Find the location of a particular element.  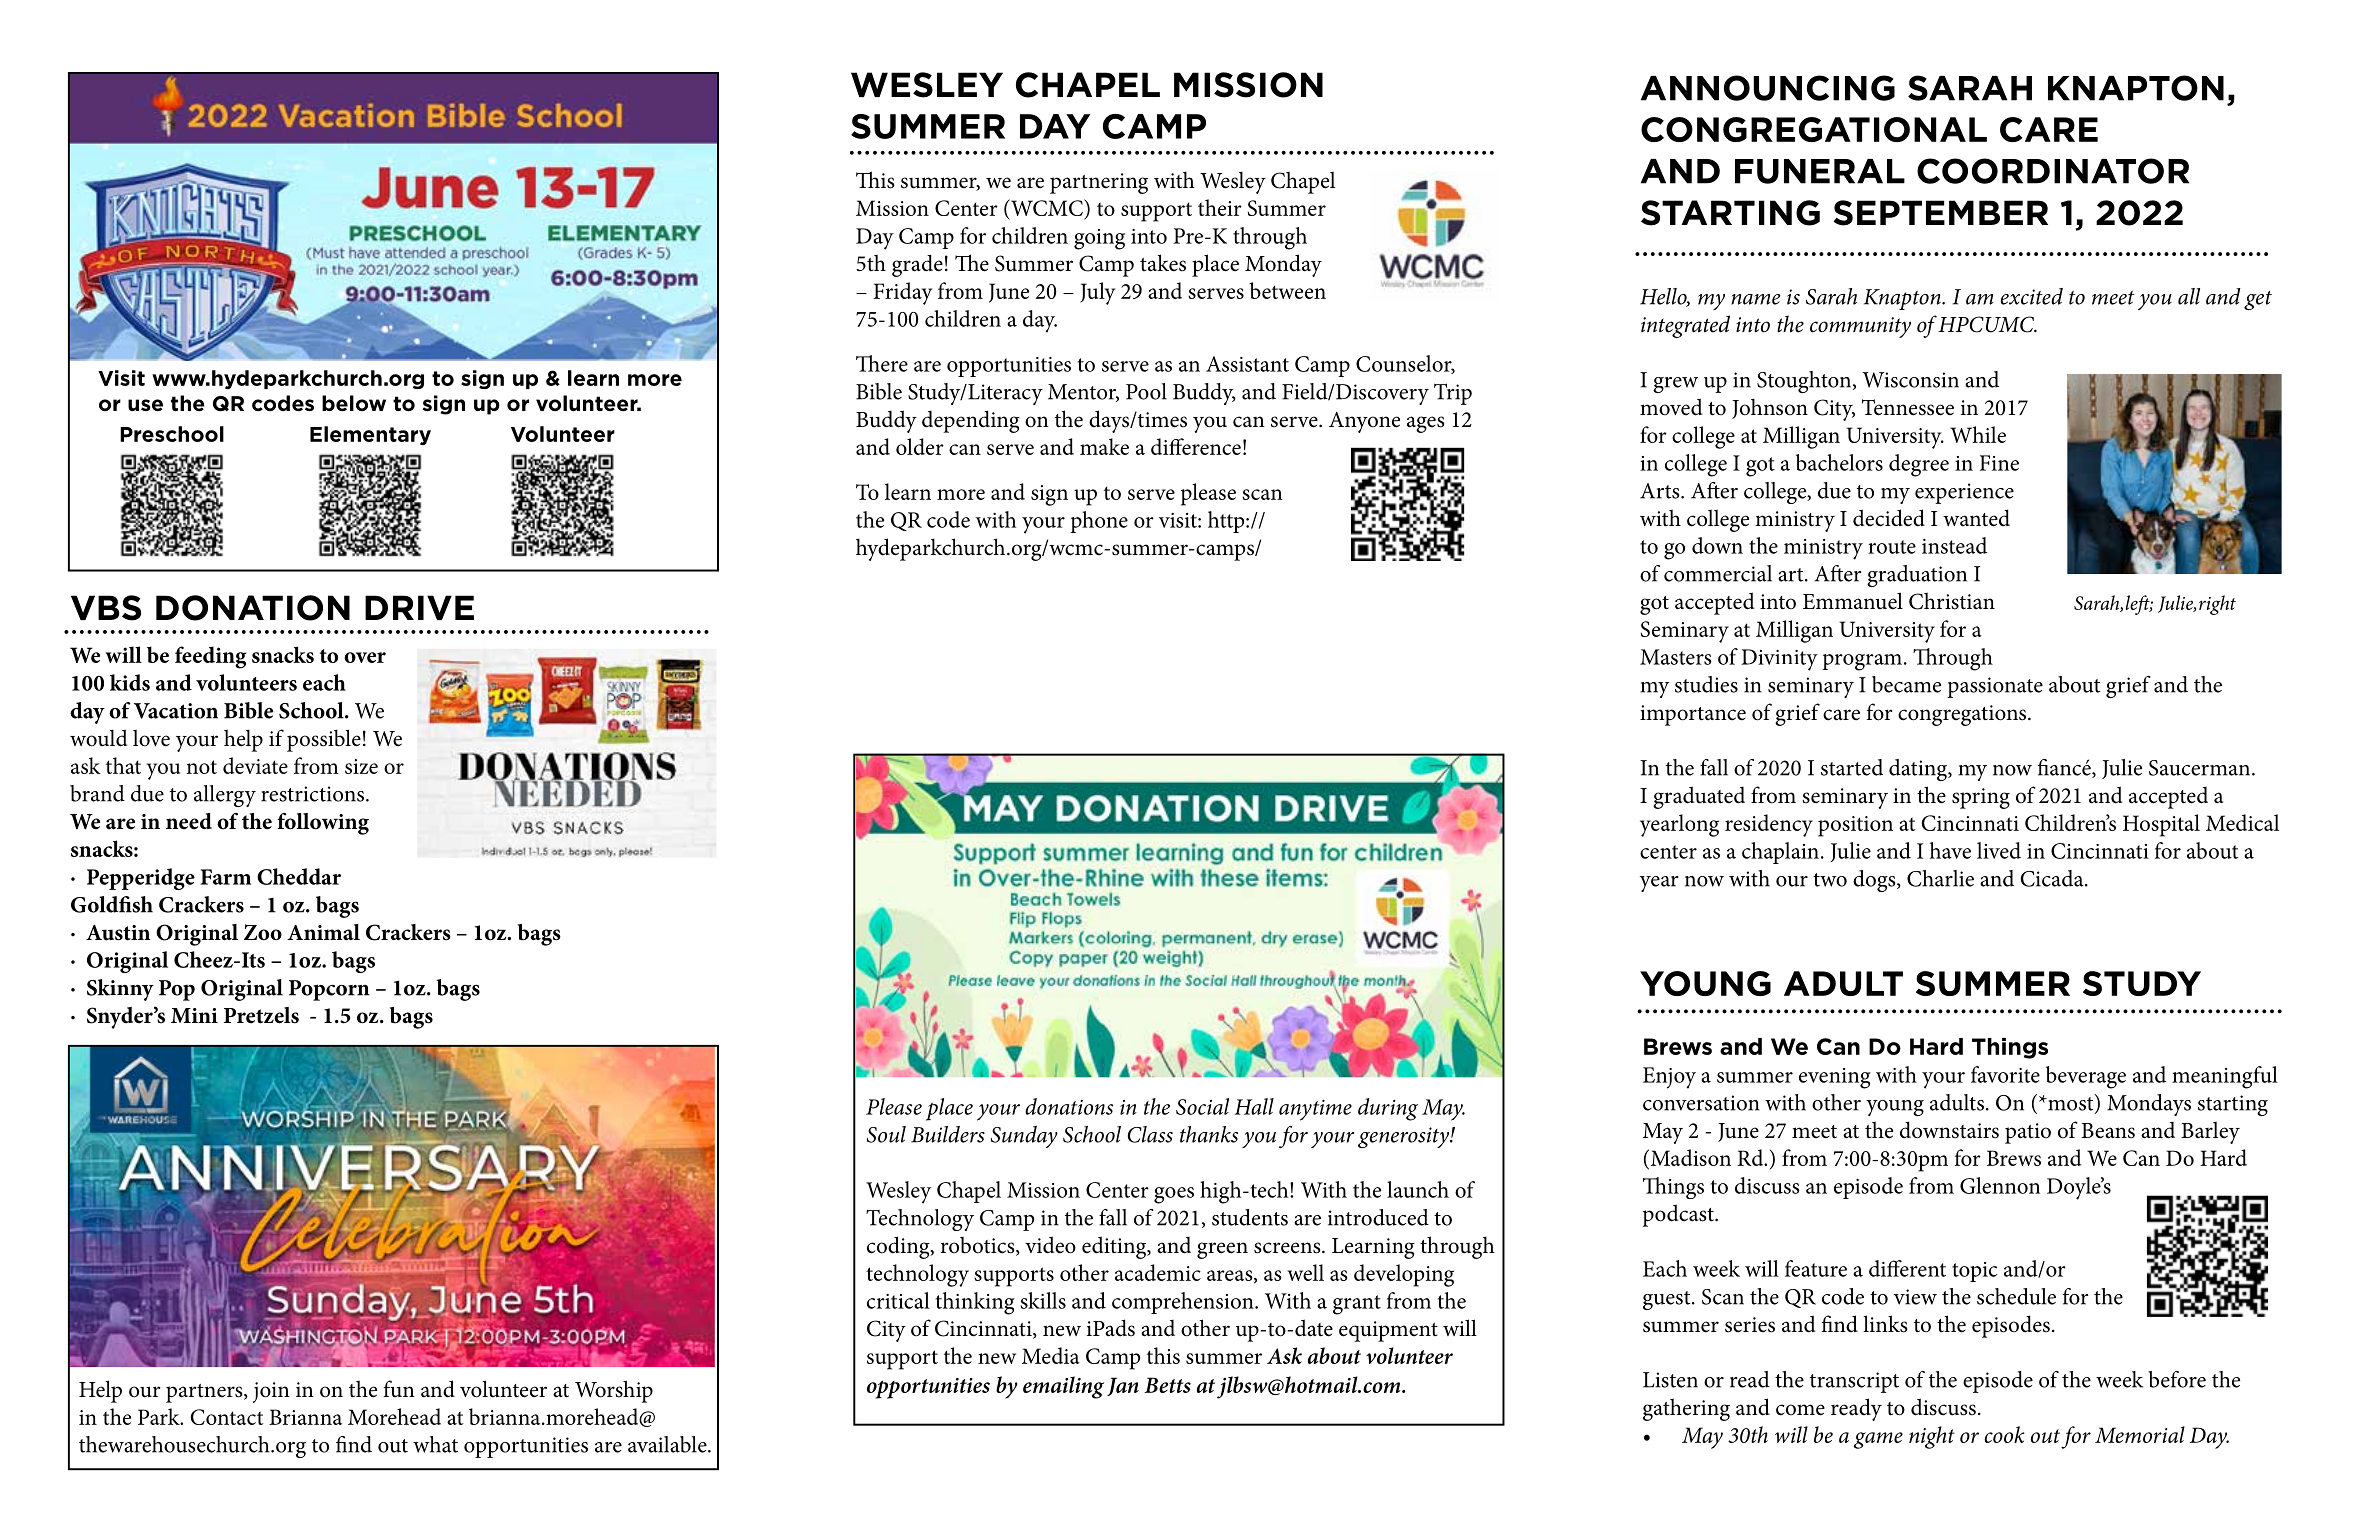

join is located at coordinates (271, 1392).
